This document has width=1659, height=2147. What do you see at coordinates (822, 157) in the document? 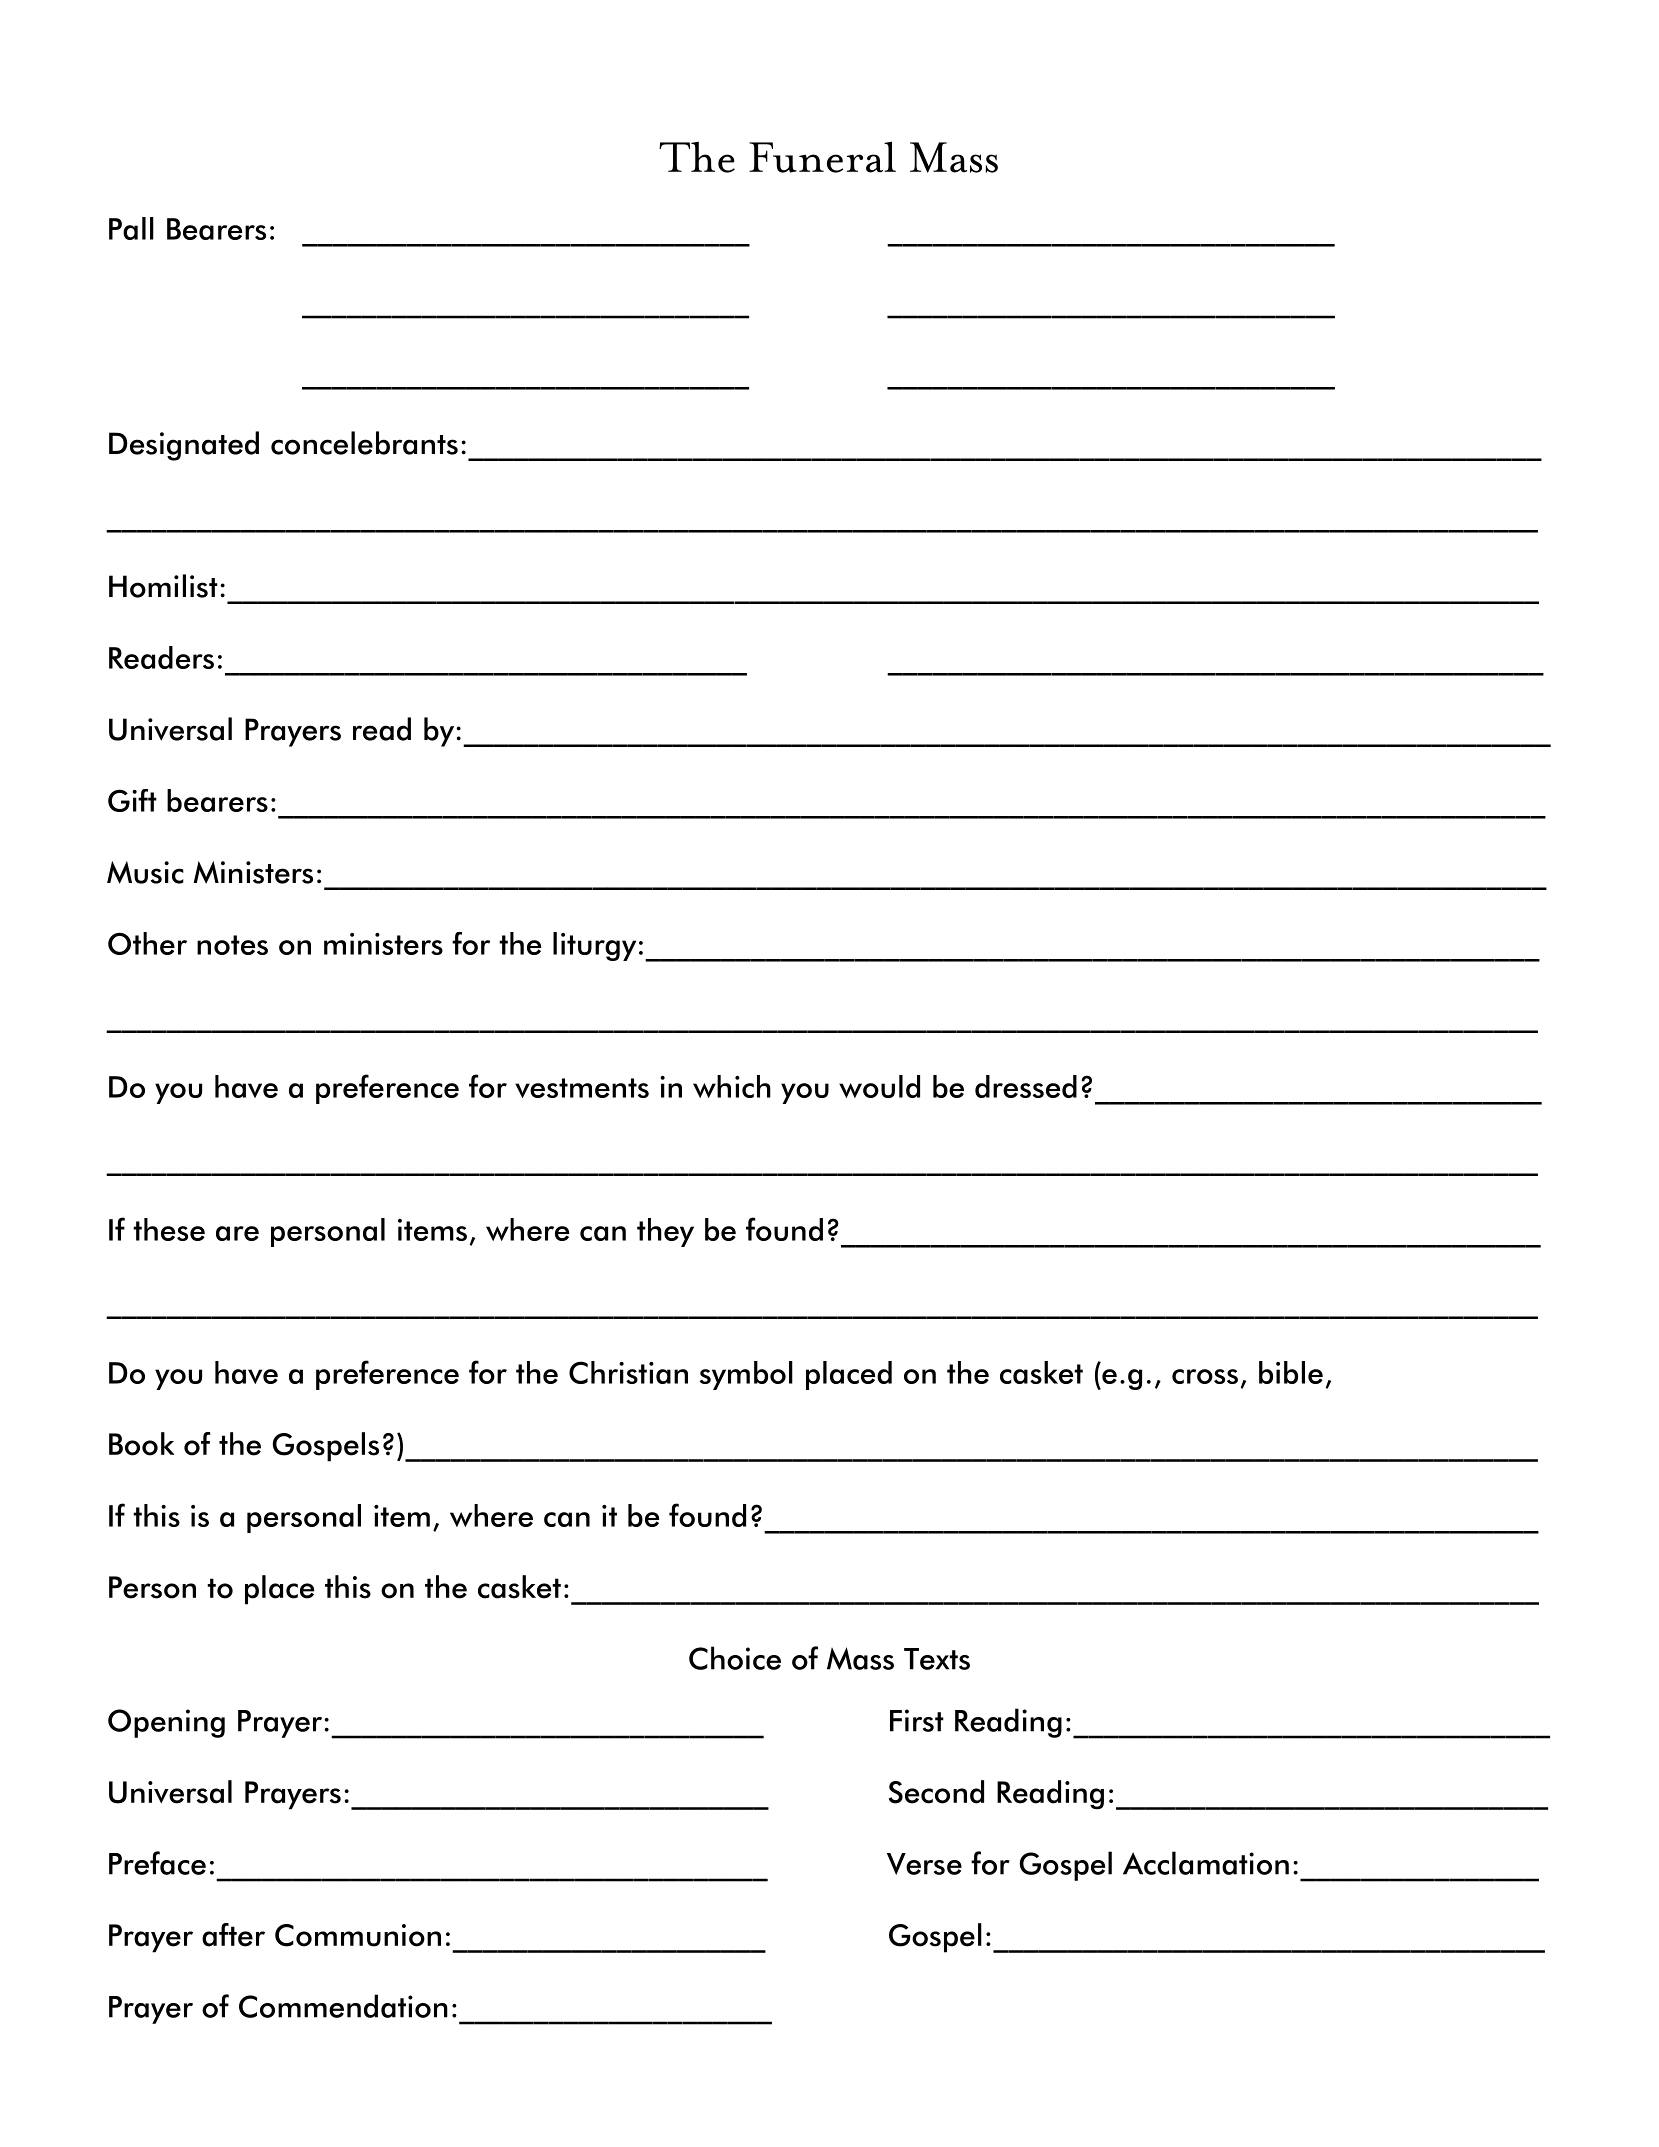
I see `Funeral` at bounding box center [822, 157].
